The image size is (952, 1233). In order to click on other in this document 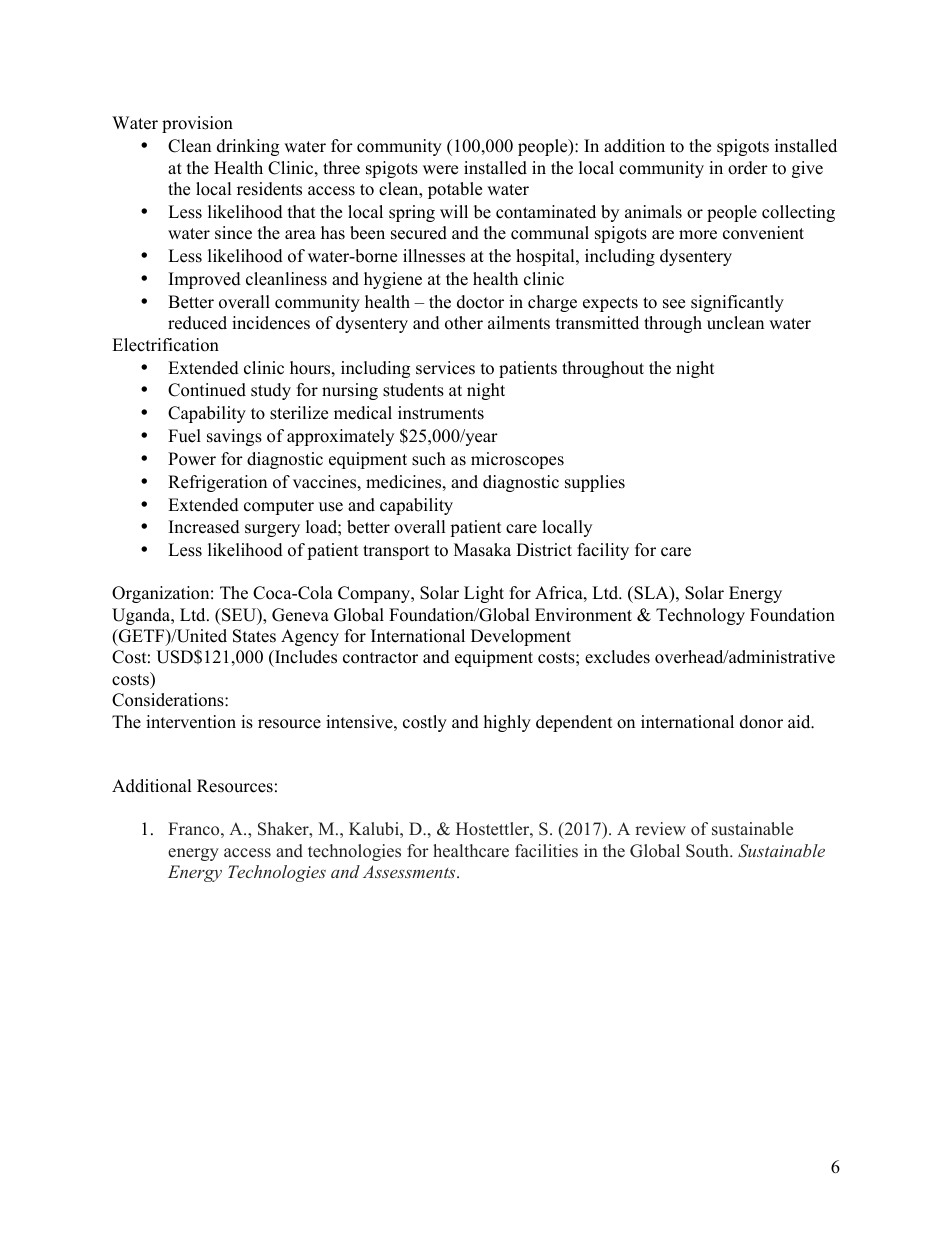, I will do `click(464, 323)`.
